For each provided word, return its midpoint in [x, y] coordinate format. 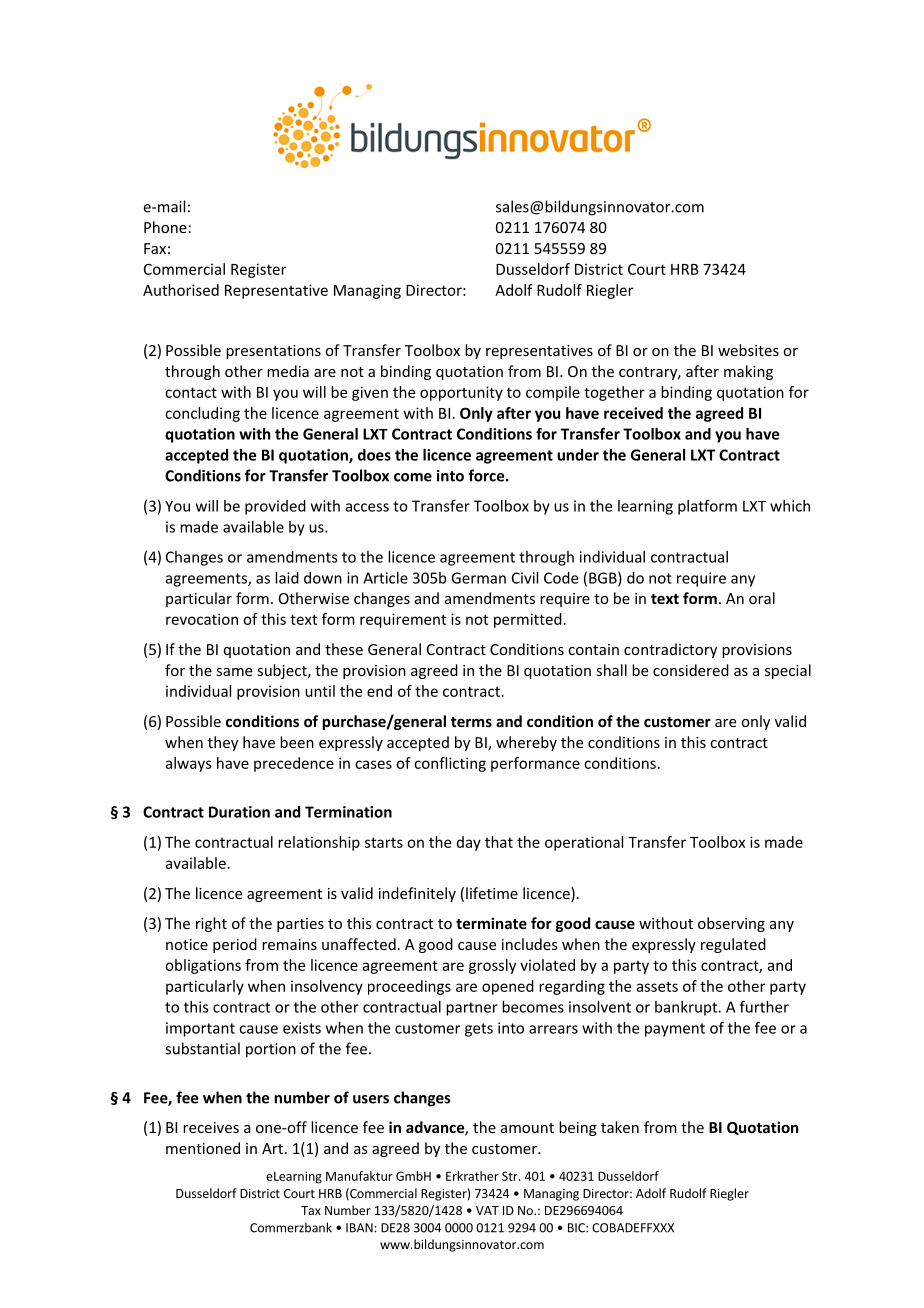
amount [527, 1128]
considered [691, 670]
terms [471, 722]
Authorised [181, 290]
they [223, 743]
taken [620, 1127]
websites [748, 350]
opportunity [461, 393]
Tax [311, 1210]
